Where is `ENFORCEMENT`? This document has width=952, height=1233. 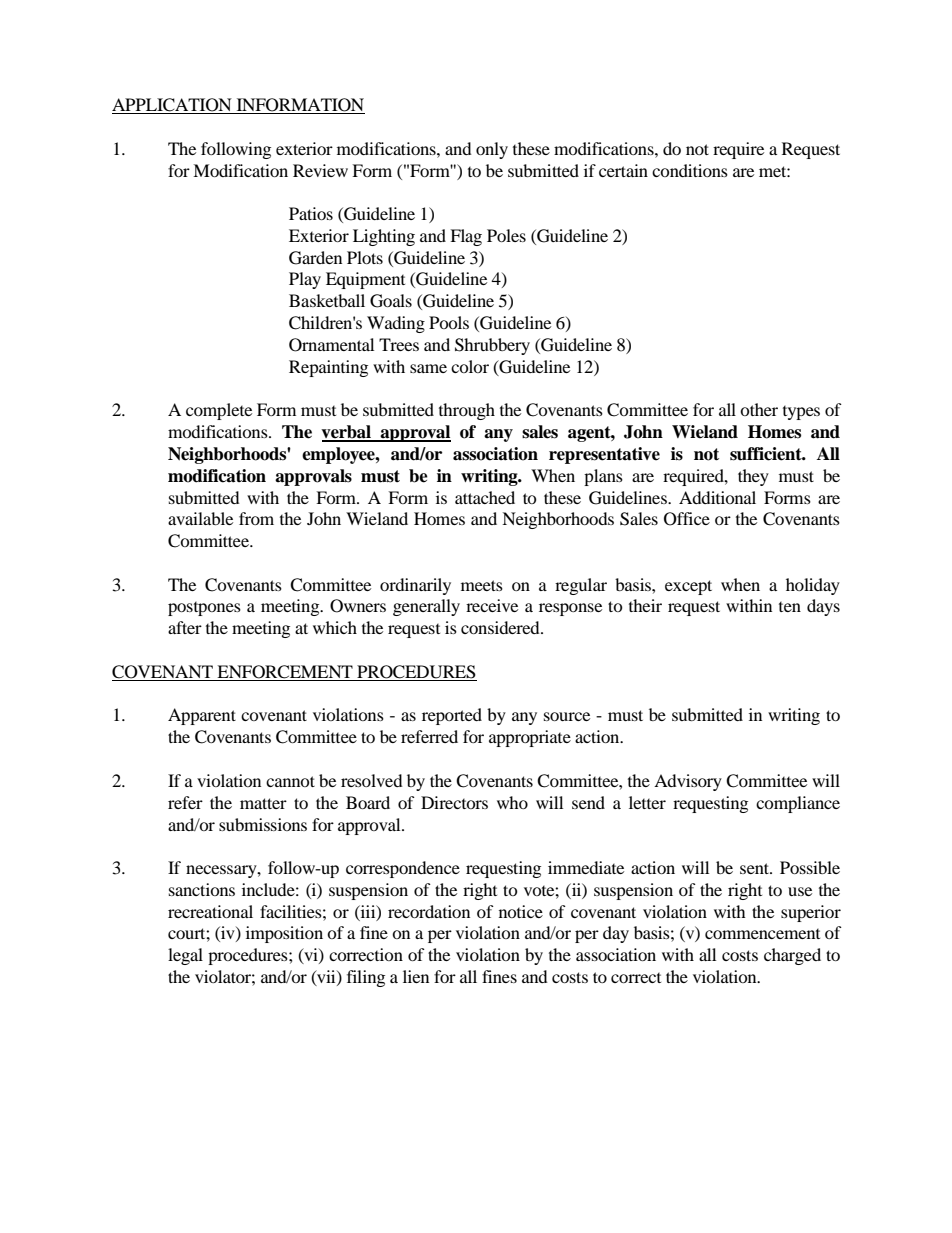 ENFORCEMENT is located at coordinates (285, 673).
